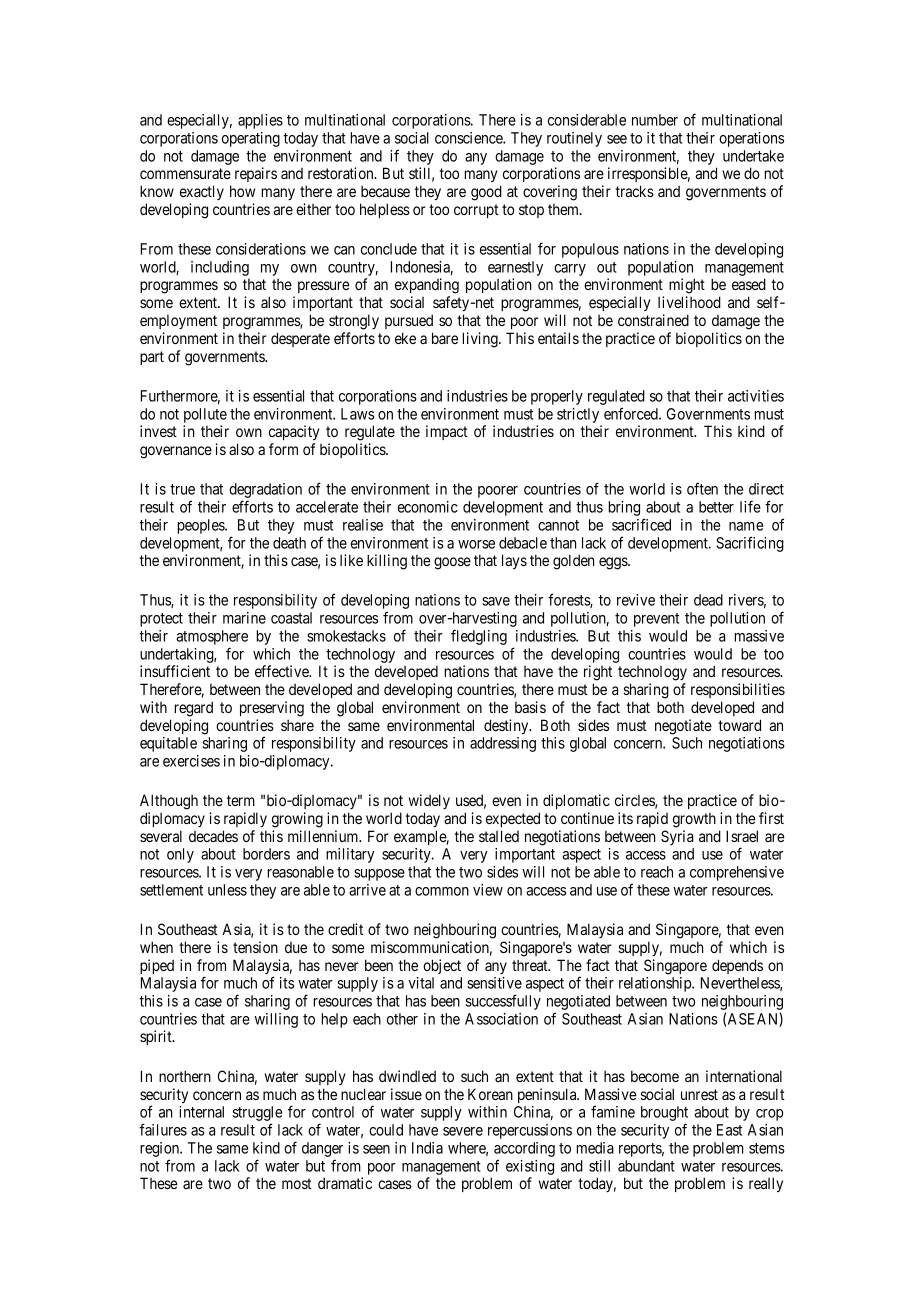 This document has width=924, height=1308. What do you see at coordinates (655, 120) in the document?
I see `number` at bounding box center [655, 120].
